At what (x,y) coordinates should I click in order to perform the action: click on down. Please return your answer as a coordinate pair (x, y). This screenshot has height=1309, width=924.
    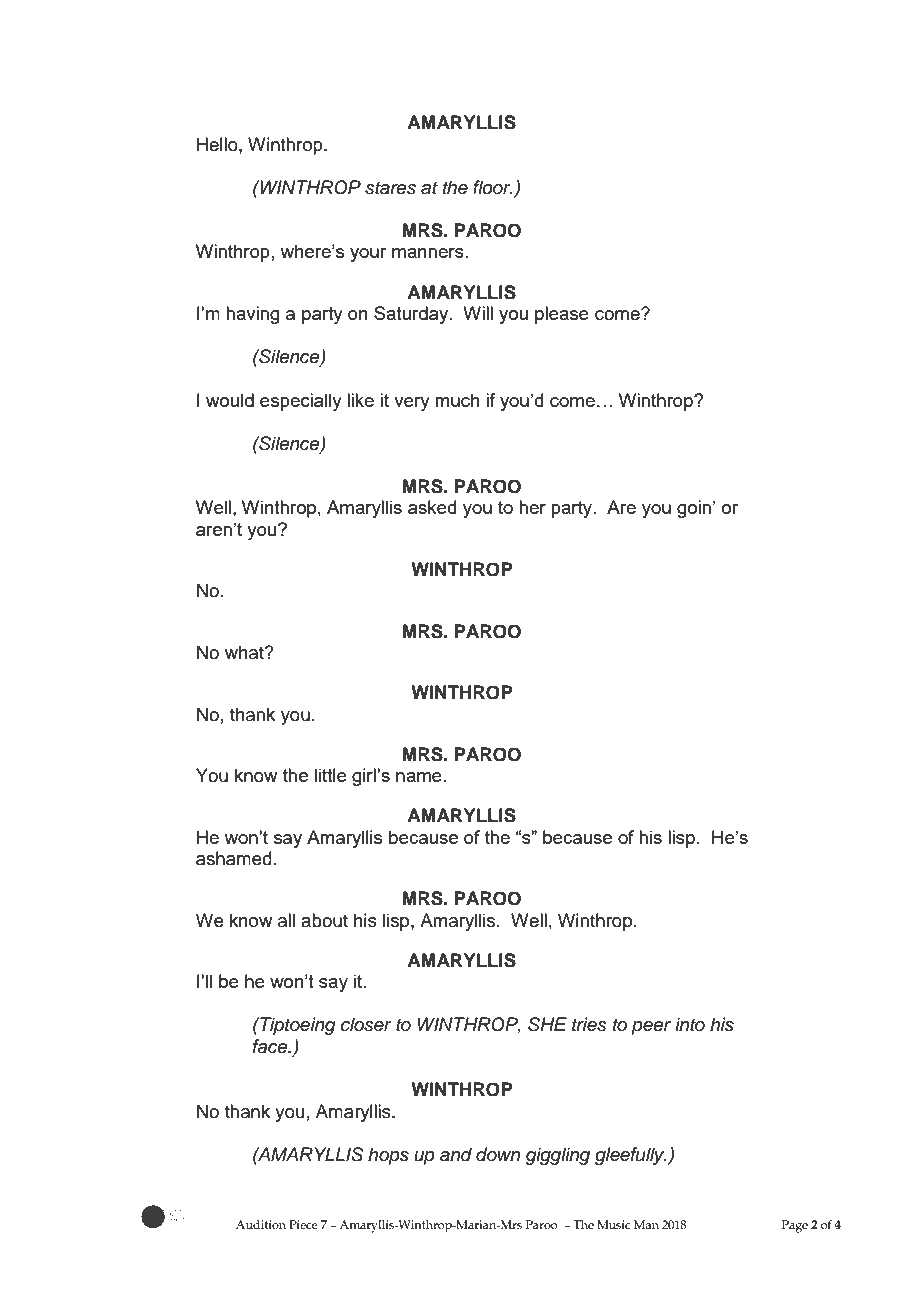
    Looking at the image, I should click on (498, 1154).
